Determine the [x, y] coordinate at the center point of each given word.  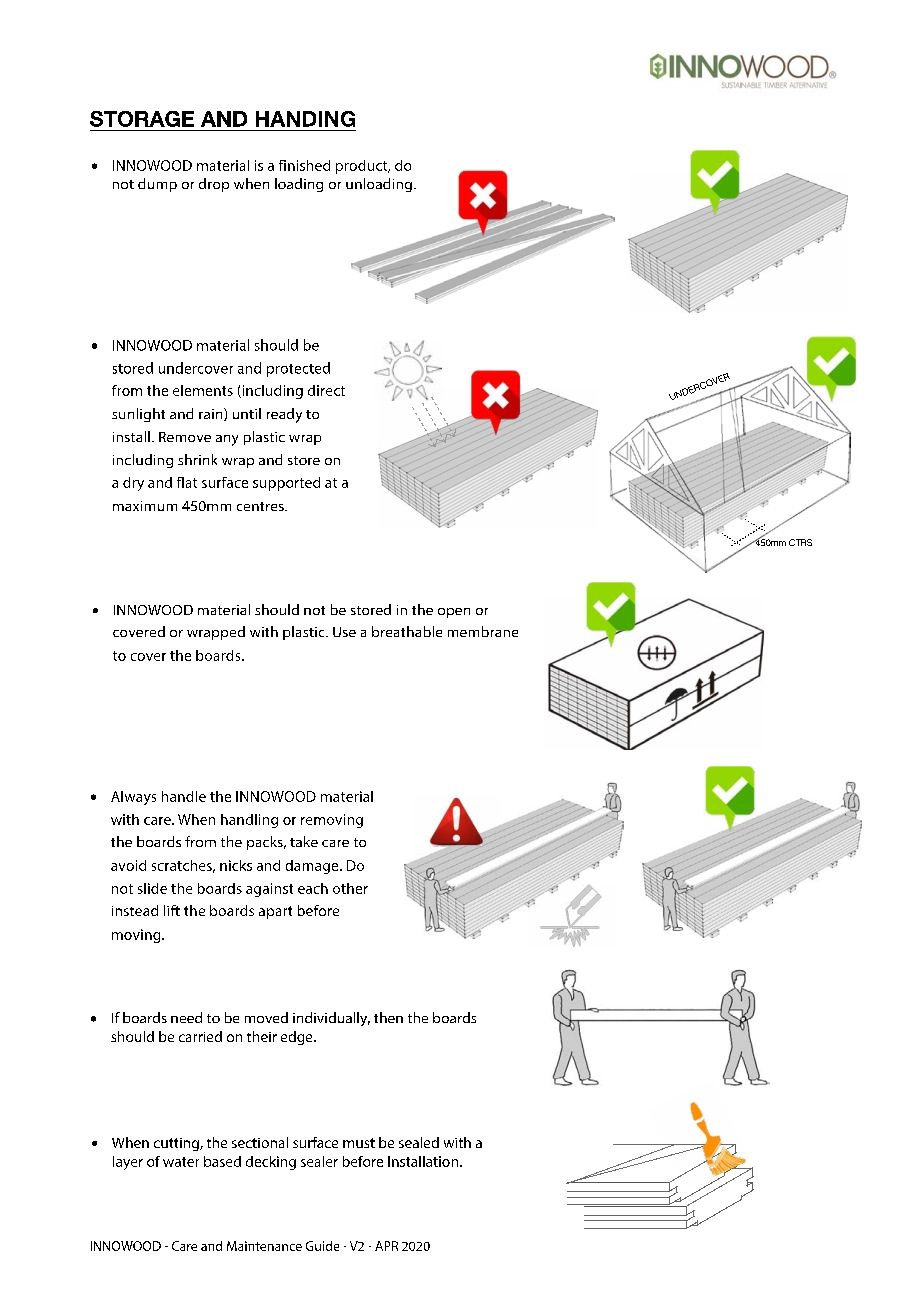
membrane [483, 631]
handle [184, 796]
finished [304, 165]
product [363, 167]
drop [214, 185]
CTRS [800, 542]
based [222, 1161]
